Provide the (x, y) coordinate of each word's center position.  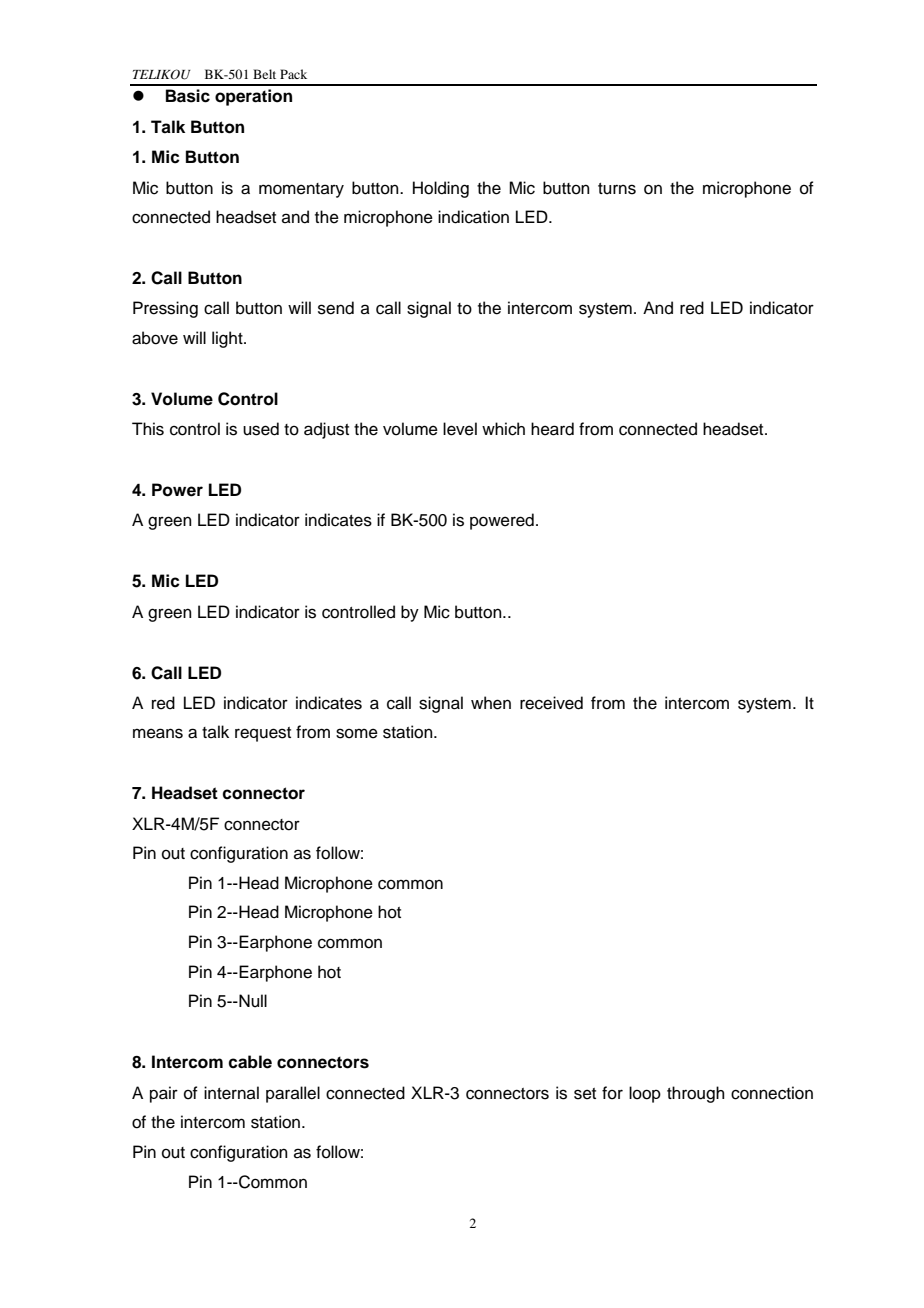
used (261, 429)
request (263, 734)
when (491, 703)
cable (250, 1062)
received (551, 703)
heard (552, 429)
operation (253, 97)
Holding (441, 189)
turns (617, 189)
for (612, 1093)
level (460, 429)
